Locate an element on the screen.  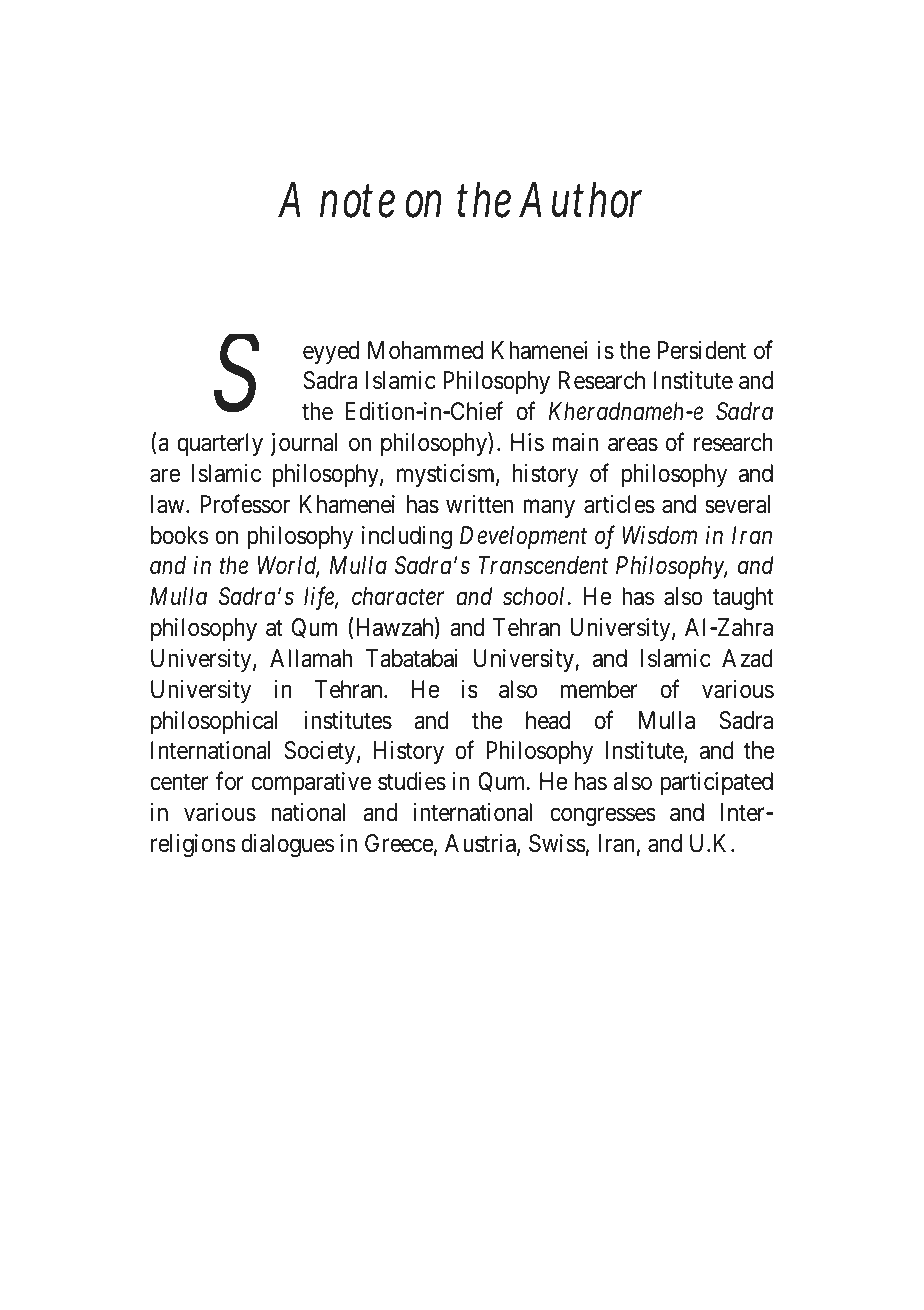
written is located at coordinates (479, 504).
